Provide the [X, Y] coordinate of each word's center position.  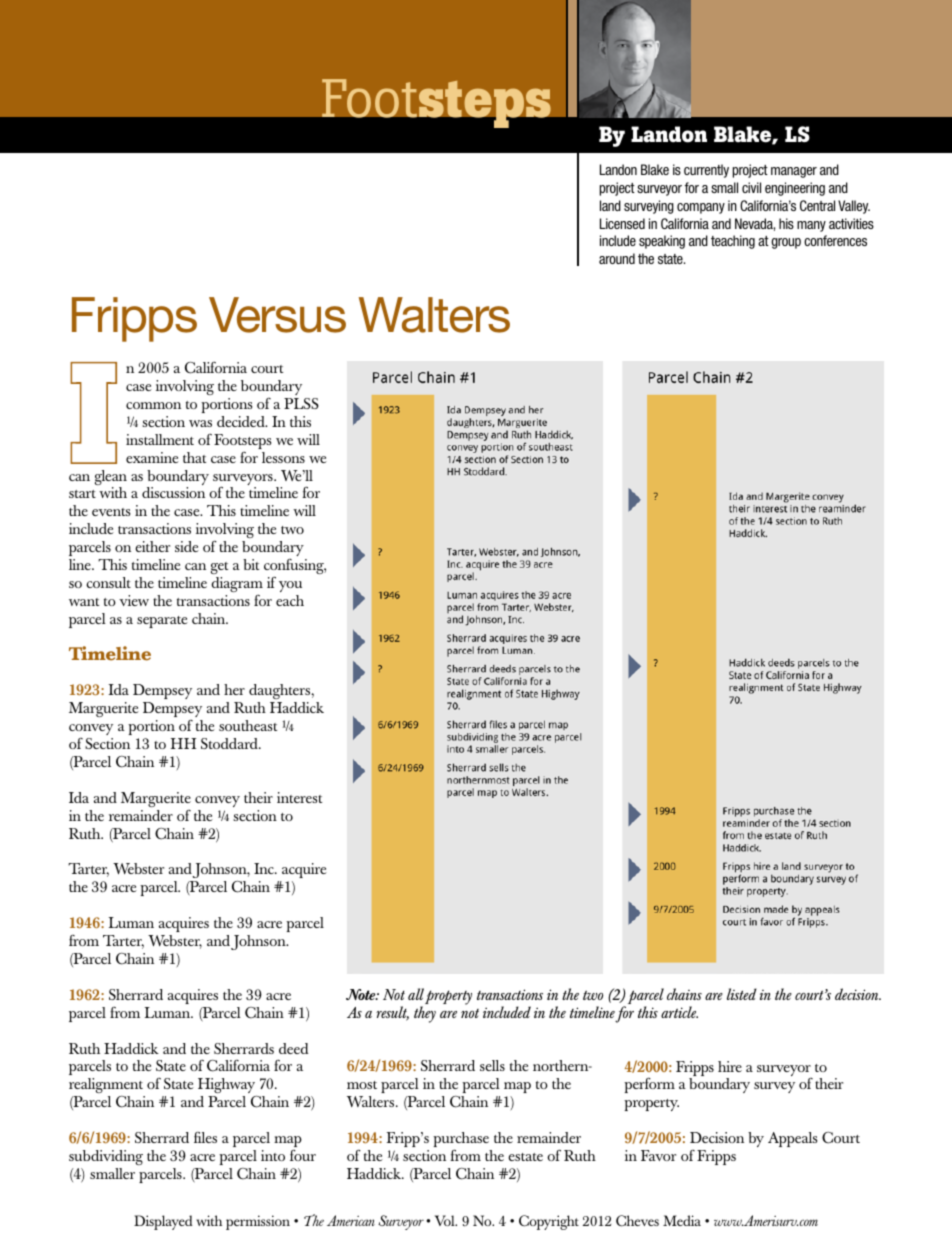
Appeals [792, 1139]
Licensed [622, 223]
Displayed [163, 1222]
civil [751, 187]
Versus [277, 315]
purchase [461, 1141]
